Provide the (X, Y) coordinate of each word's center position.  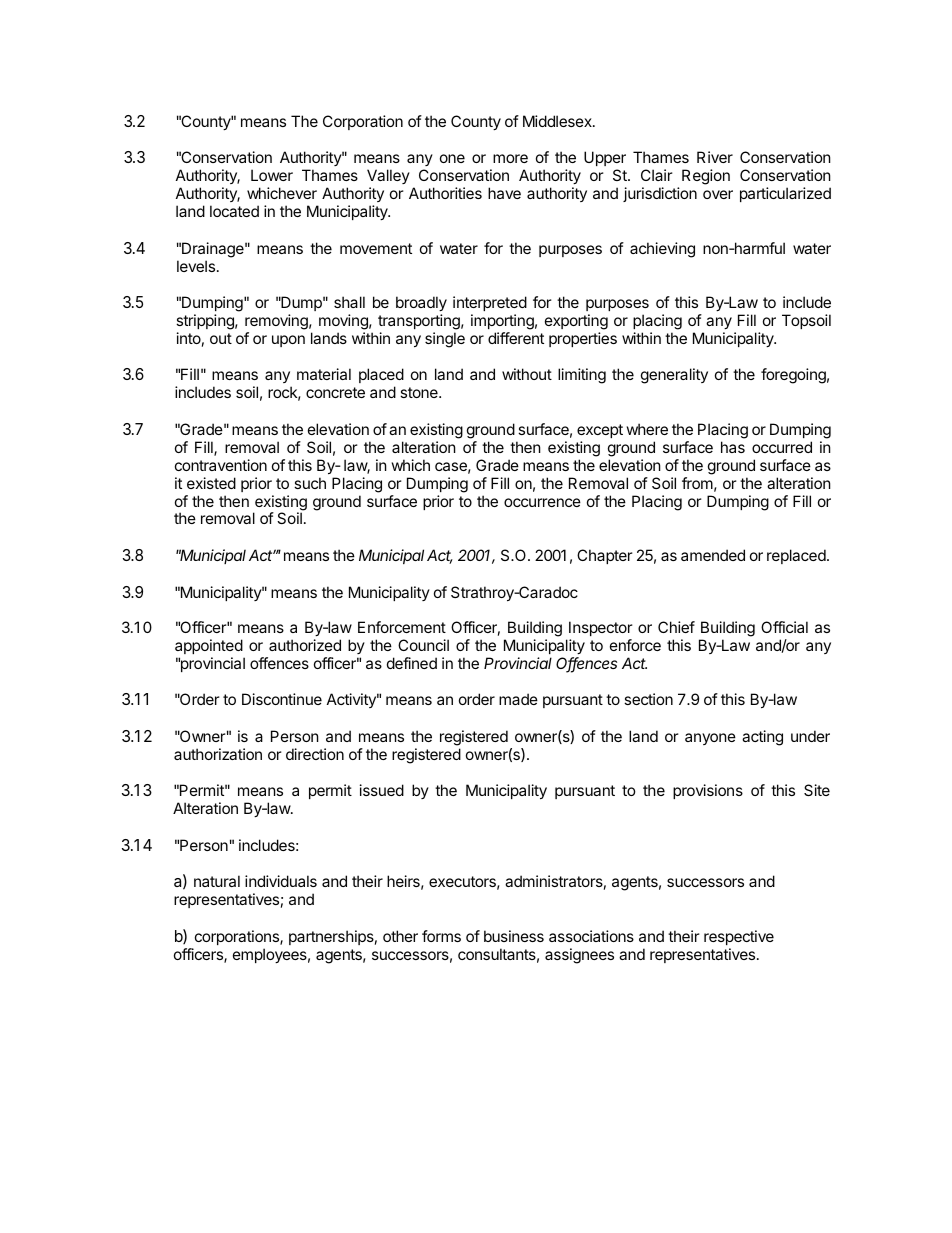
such (310, 483)
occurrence (542, 502)
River (715, 157)
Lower (272, 175)
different (516, 338)
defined (412, 663)
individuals (281, 881)
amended (713, 555)
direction (315, 754)
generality (674, 376)
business (514, 936)
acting (762, 738)
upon (288, 341)
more (510, 158)
